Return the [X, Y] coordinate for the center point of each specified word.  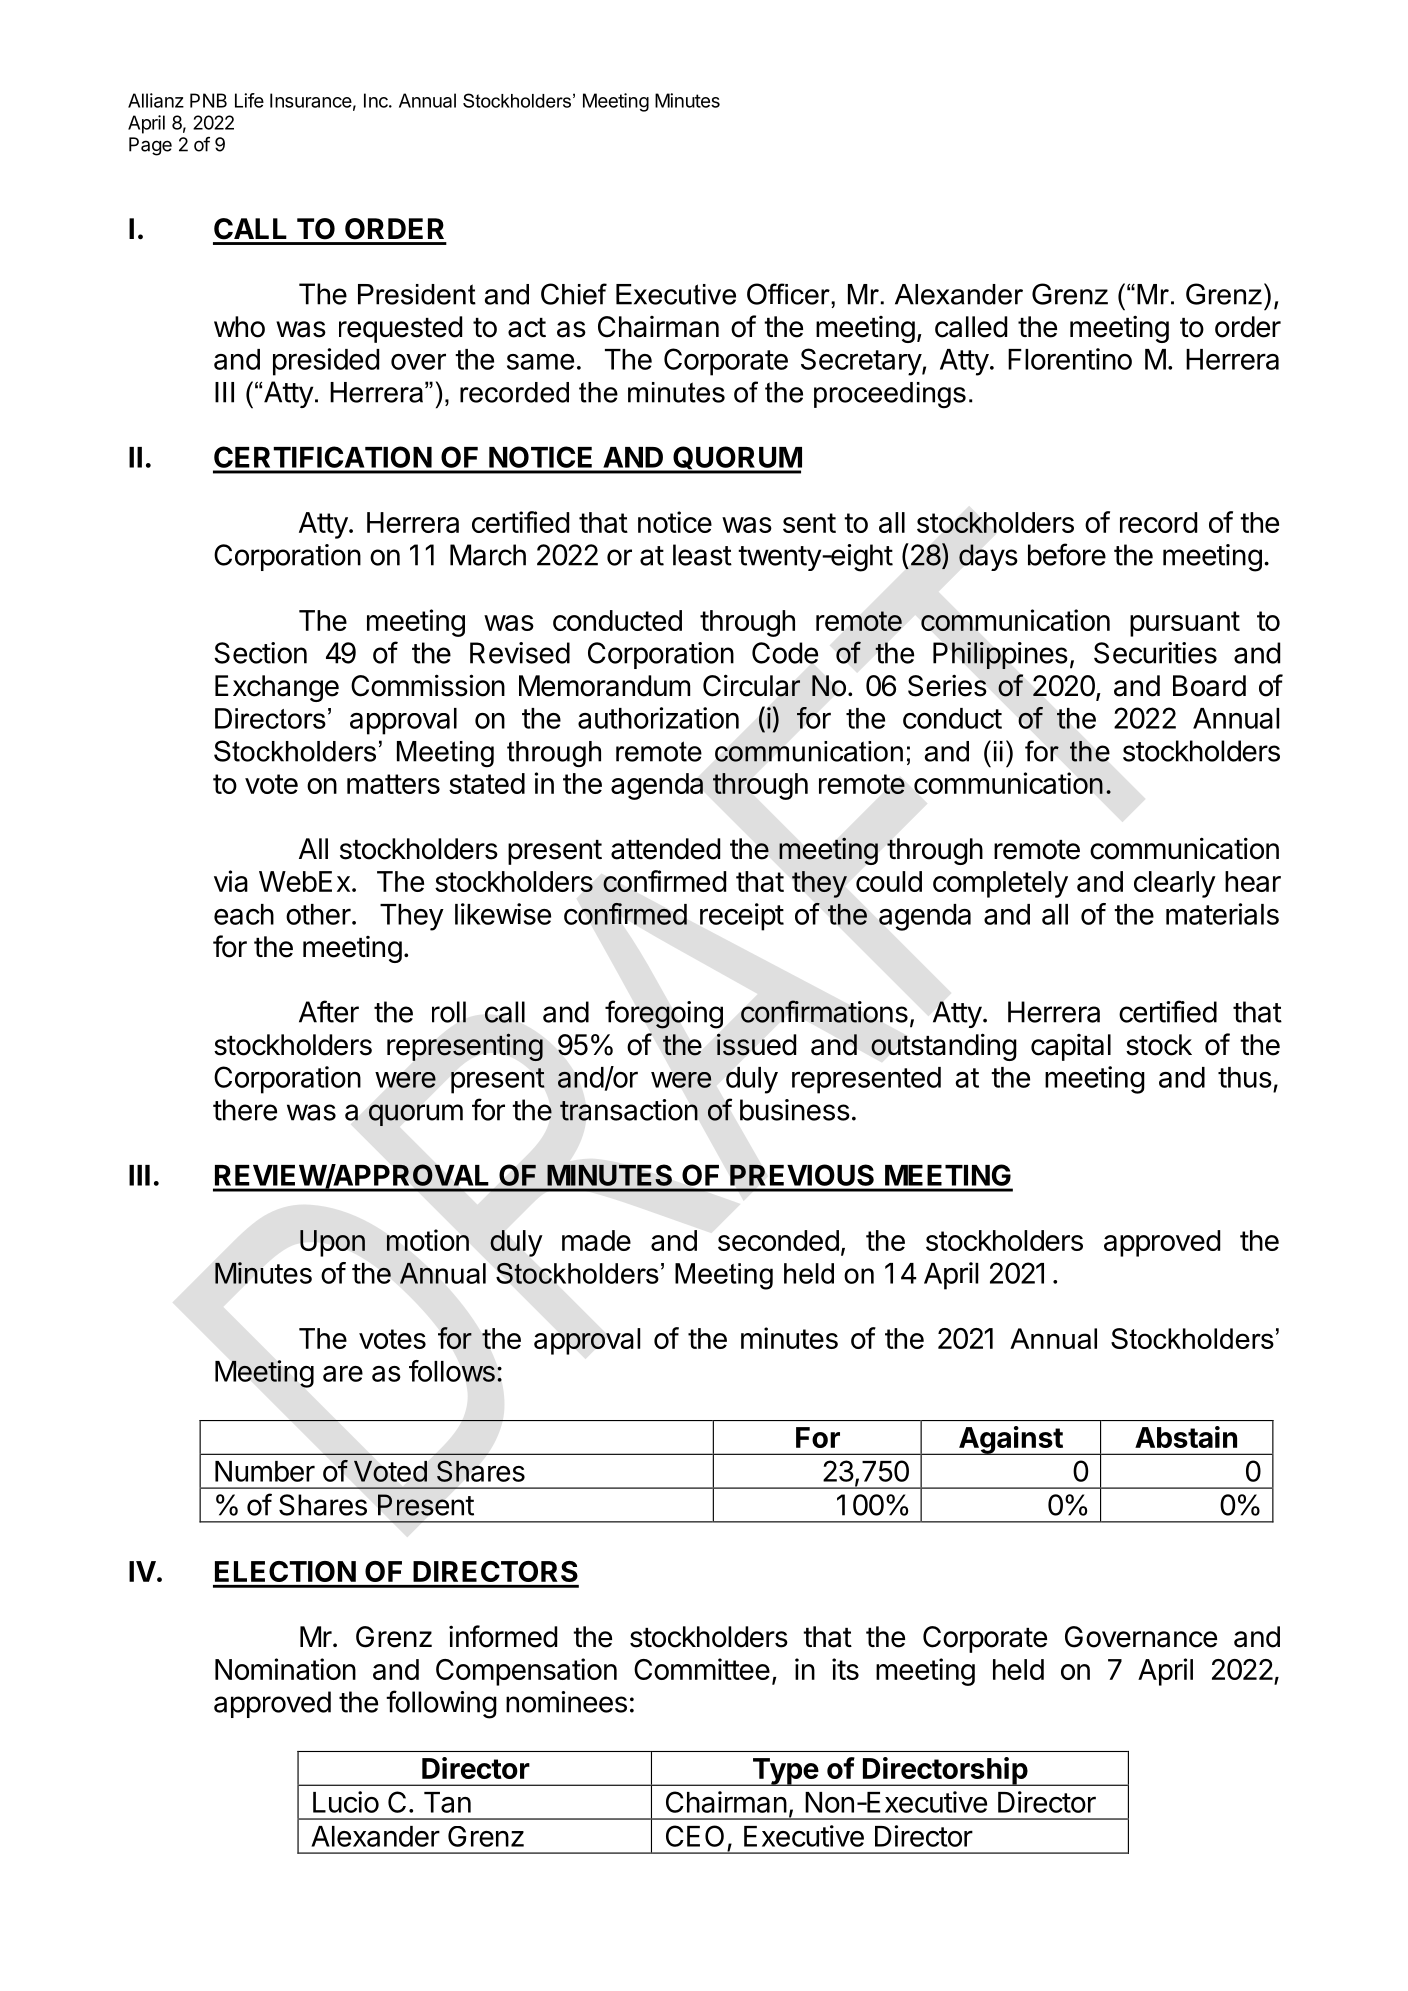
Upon [332, 1243]
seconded [778, 1240]
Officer [789, 294]
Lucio [346, 1802]
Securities [1155, 653]
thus [1245, 1077]
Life [249, 100]
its [845, 1669]
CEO [695, 1836]
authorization [658, 718]
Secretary [862, 362]
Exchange [277, 688]
